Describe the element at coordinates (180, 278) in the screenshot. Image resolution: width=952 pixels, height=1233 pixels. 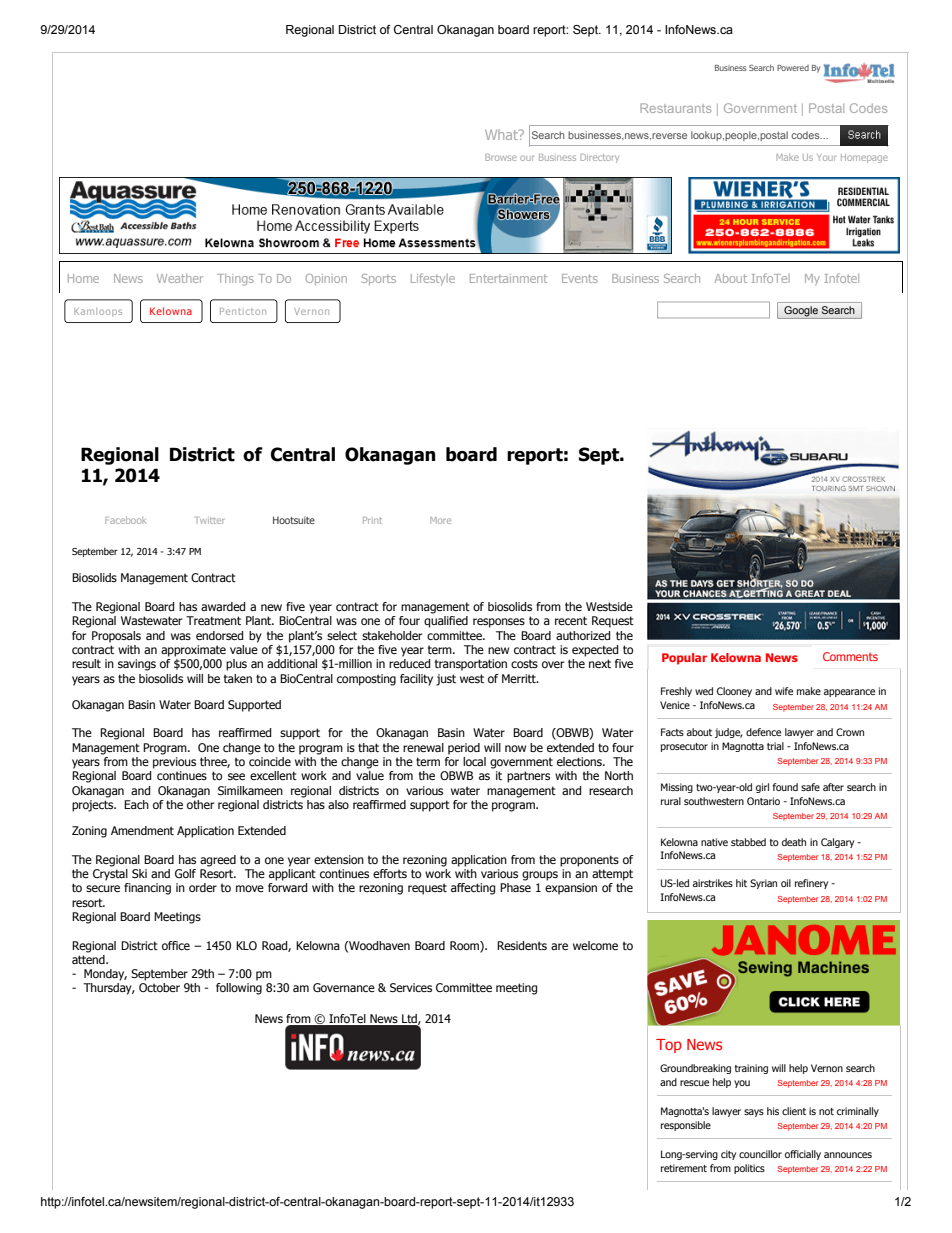
I see `Weather` at that location.
